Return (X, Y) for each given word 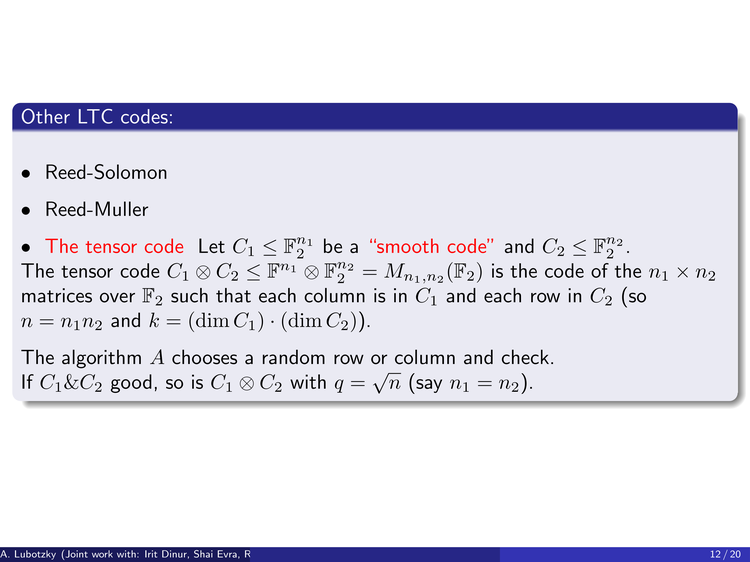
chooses (204, 357)
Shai (203, 554)
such (189, 295)
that (233, 295)
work (102, 554)
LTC (96, 116)
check (525, 357)
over (117, 297)
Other (46, 116)
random (294, 357)
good (131, 383)
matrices (57, 295)
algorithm (101, 359)
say (428, 386)
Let (212, 245)
